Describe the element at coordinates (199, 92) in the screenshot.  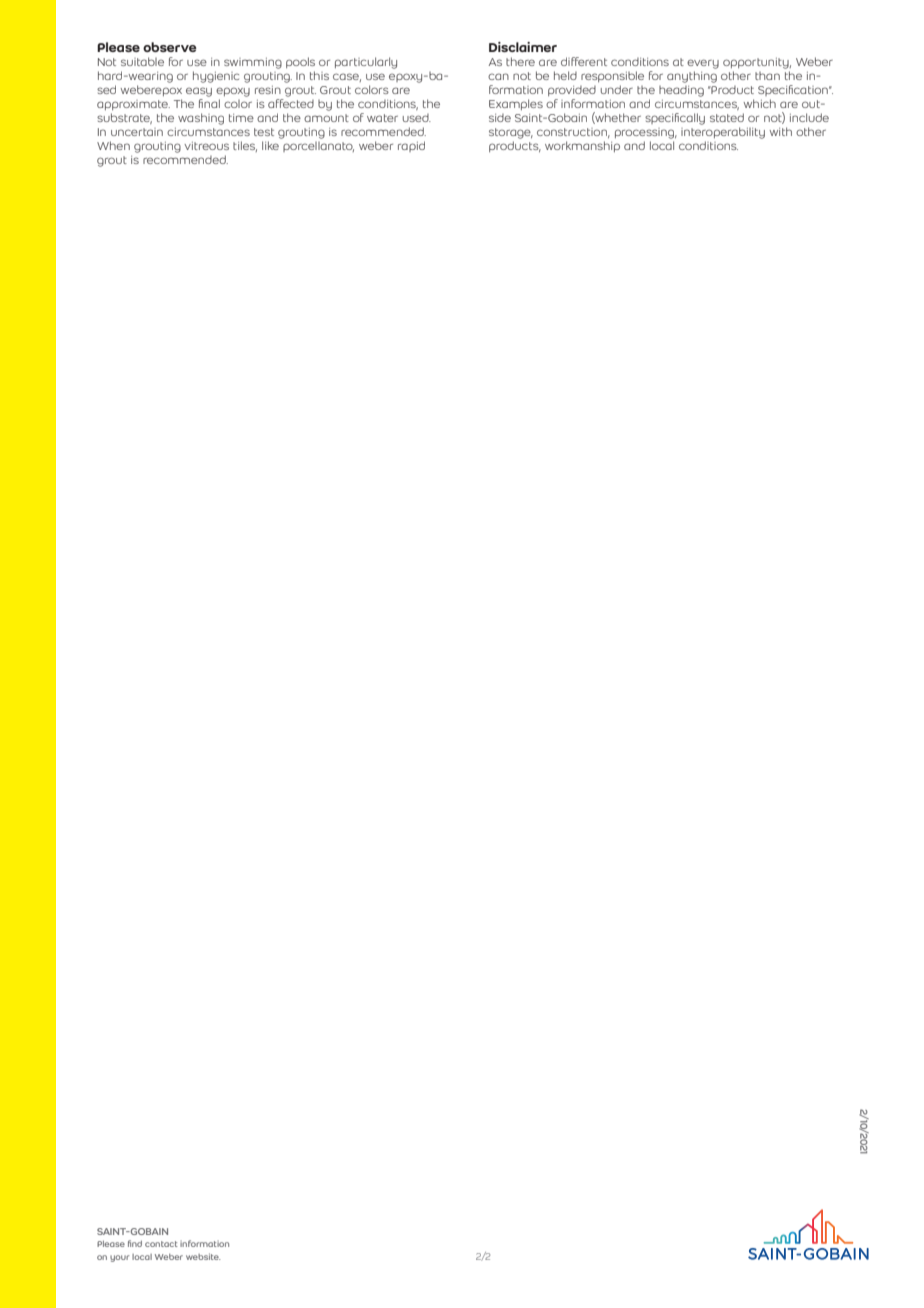
I see `easy` at that location.
